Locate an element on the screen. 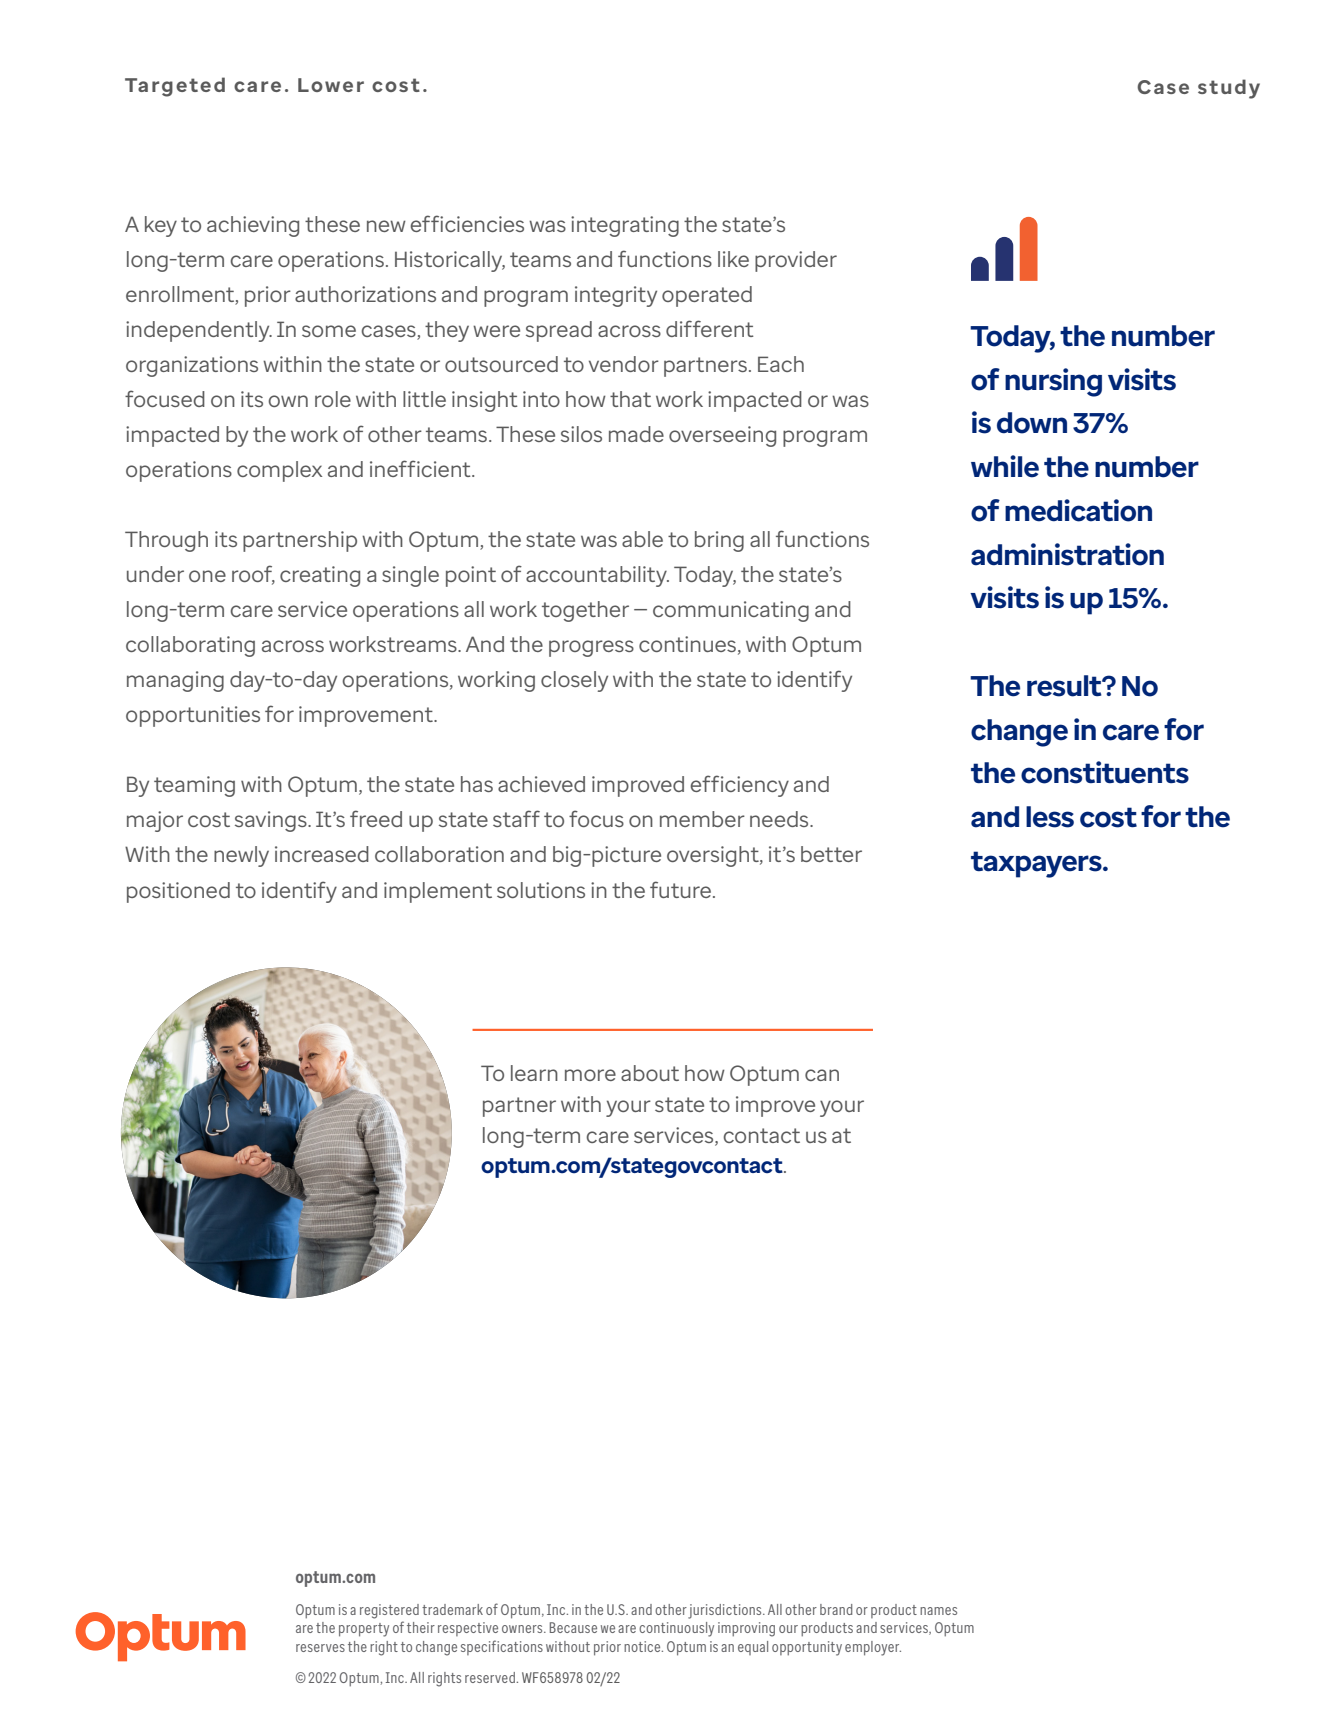 The image size is (1339, 1733). continuously is located at coordinates (676, 1629).
